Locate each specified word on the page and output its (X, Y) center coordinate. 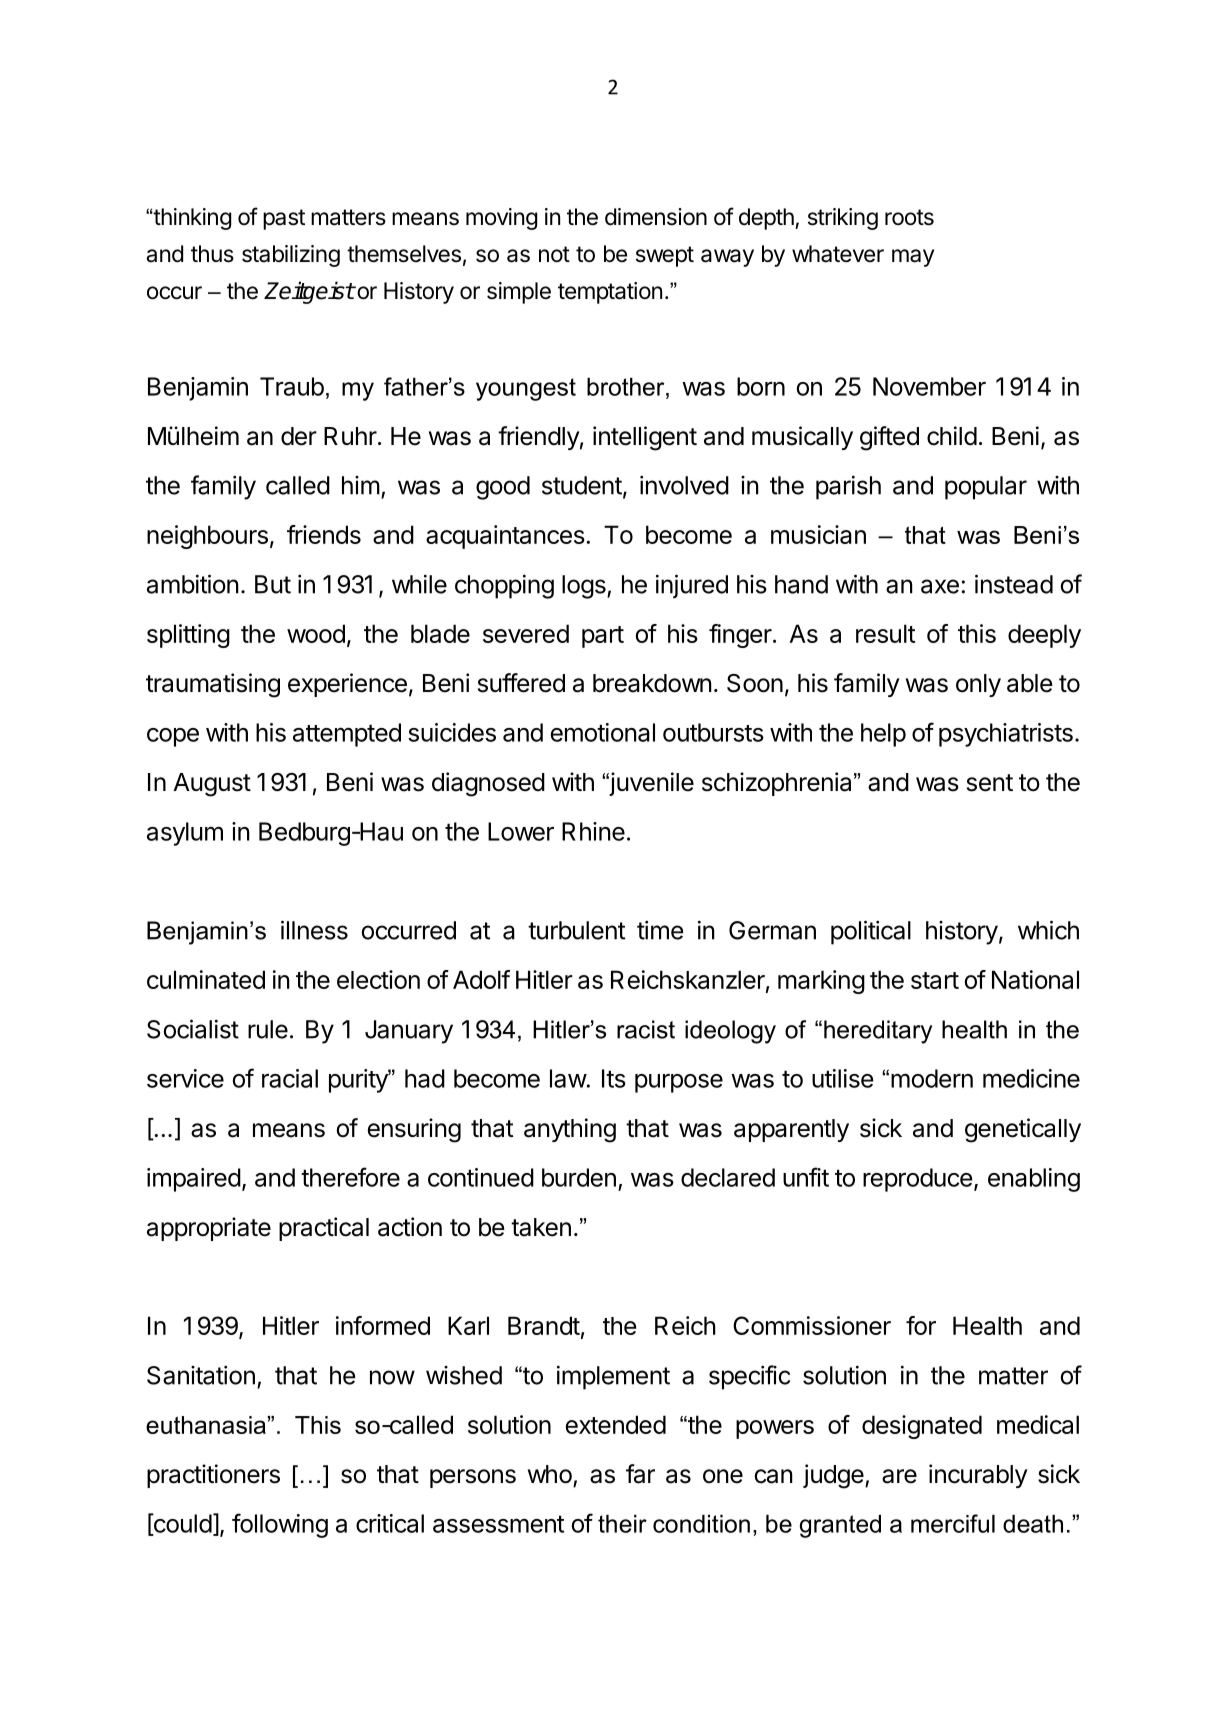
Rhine (593, 831)
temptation (610, 293)
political (871, 932)
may (913, 258)
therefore (350, 1177)
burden (579, 1177)
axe (940, 586)
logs (585, 587)
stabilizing (291, 256)
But (273, 584)
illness (314, 930)
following (280, 1525)
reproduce (917, 1180)
